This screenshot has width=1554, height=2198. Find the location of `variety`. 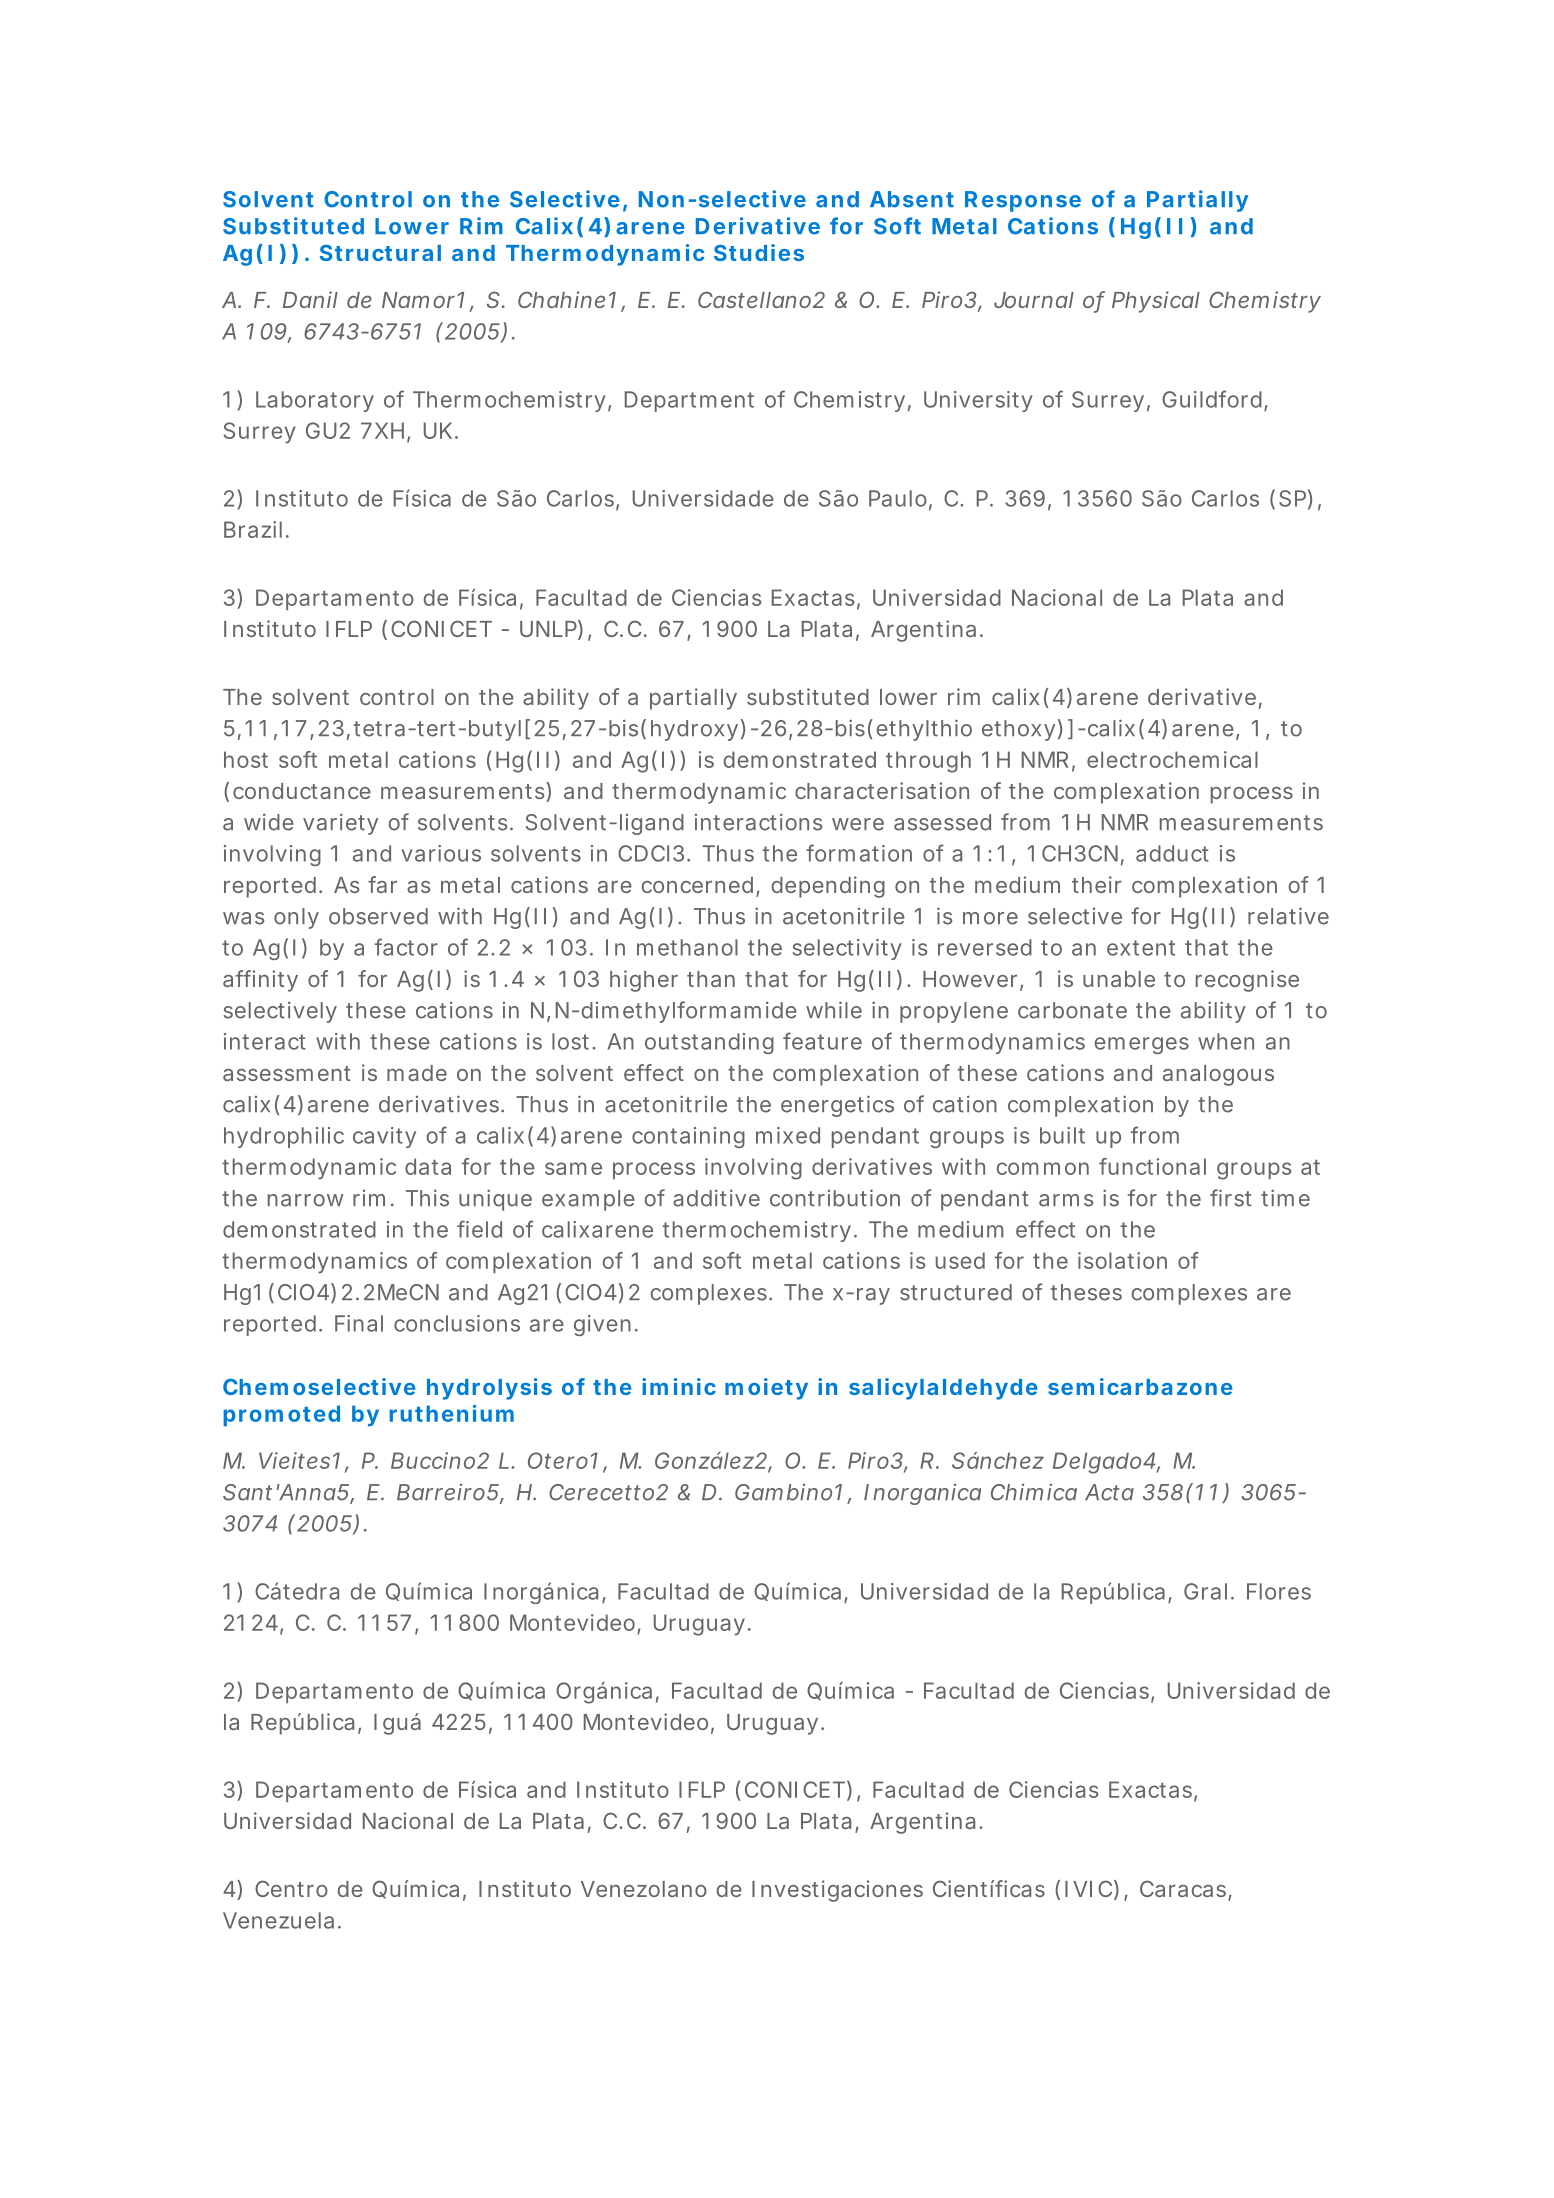

variety is located at coordinates (340, 824).
